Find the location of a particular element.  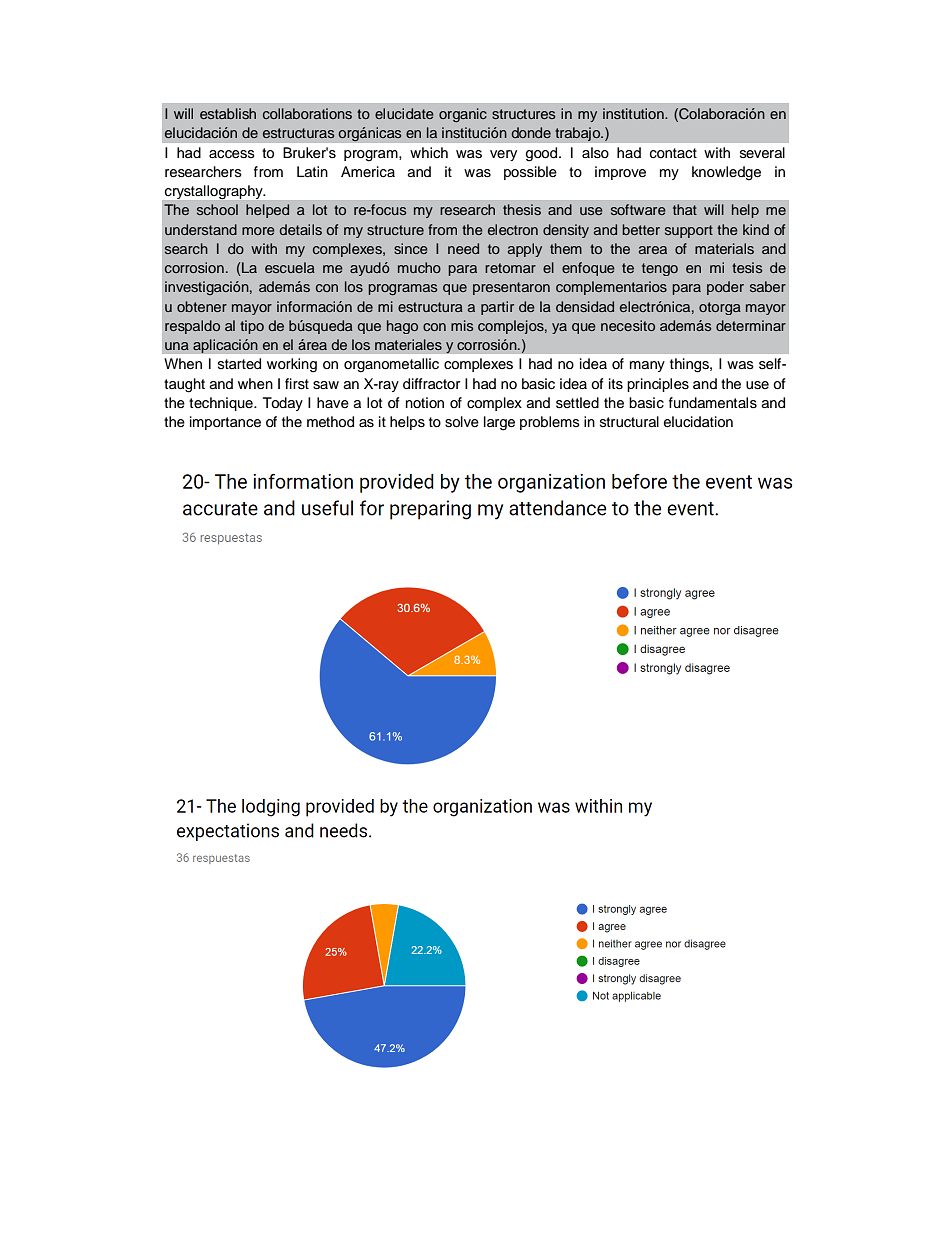

importance is located at coordinates (225, 423).
